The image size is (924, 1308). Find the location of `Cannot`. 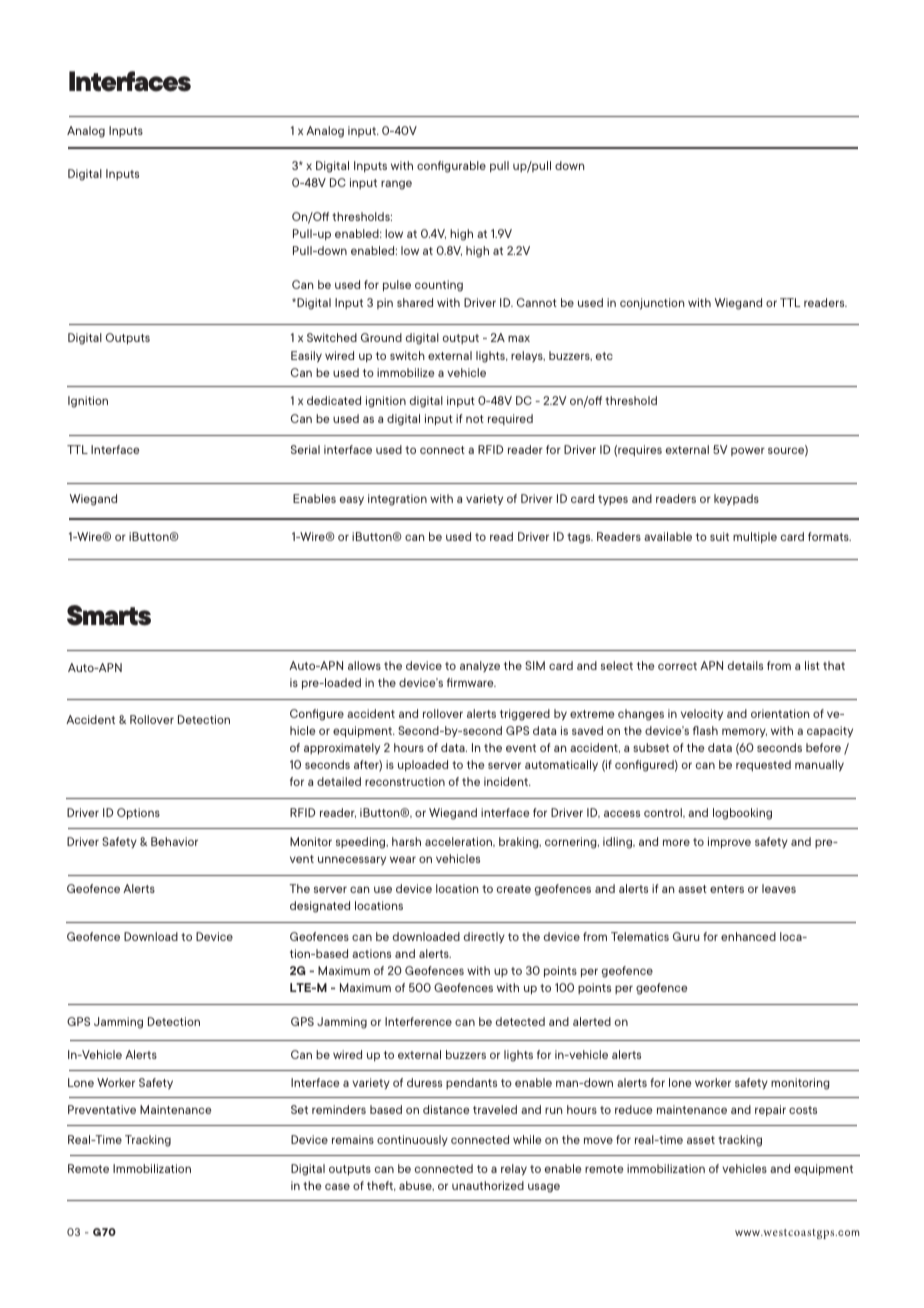

Cannot is located at coordinates (537, 302).
